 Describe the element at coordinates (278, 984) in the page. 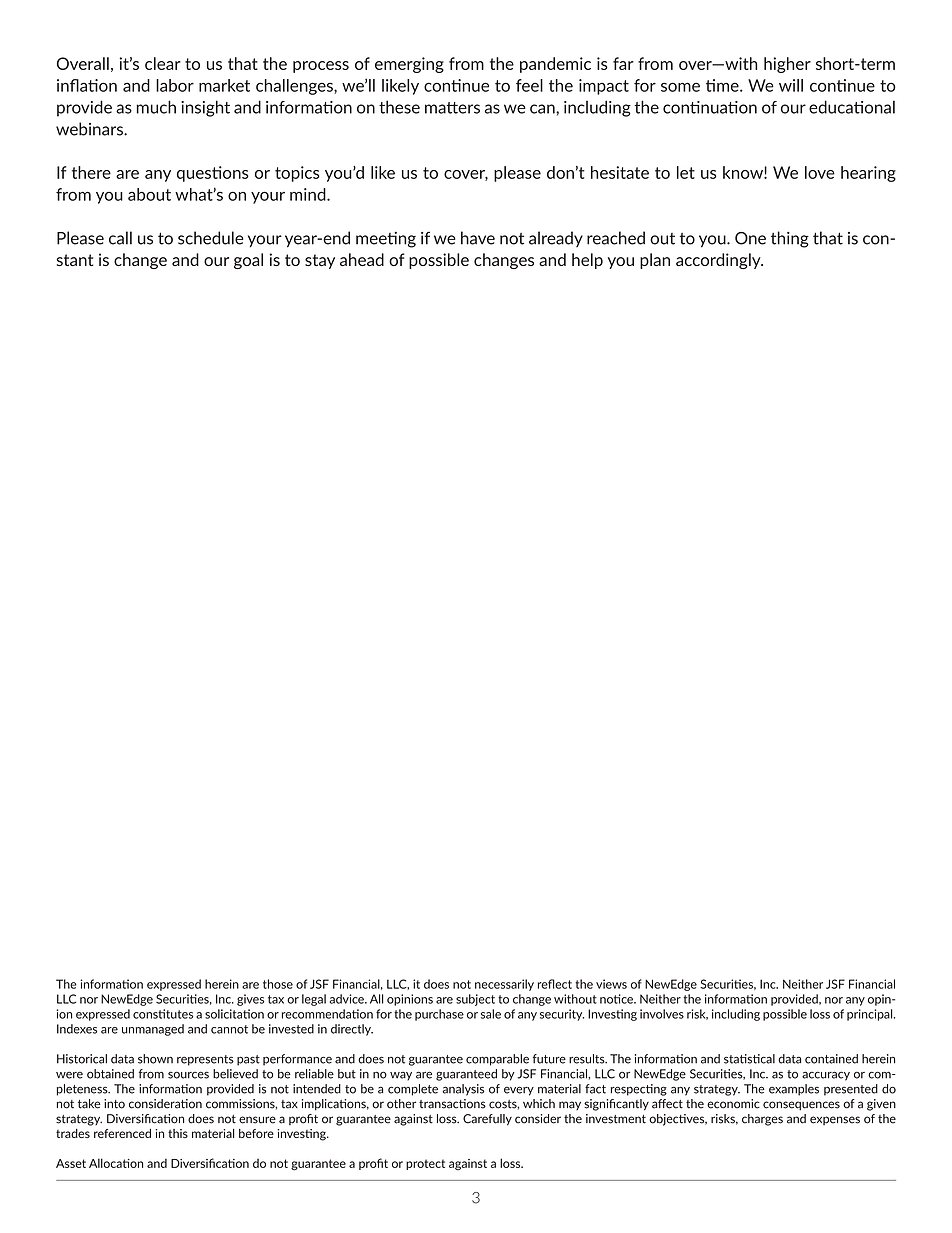

I see `those` at that location.
